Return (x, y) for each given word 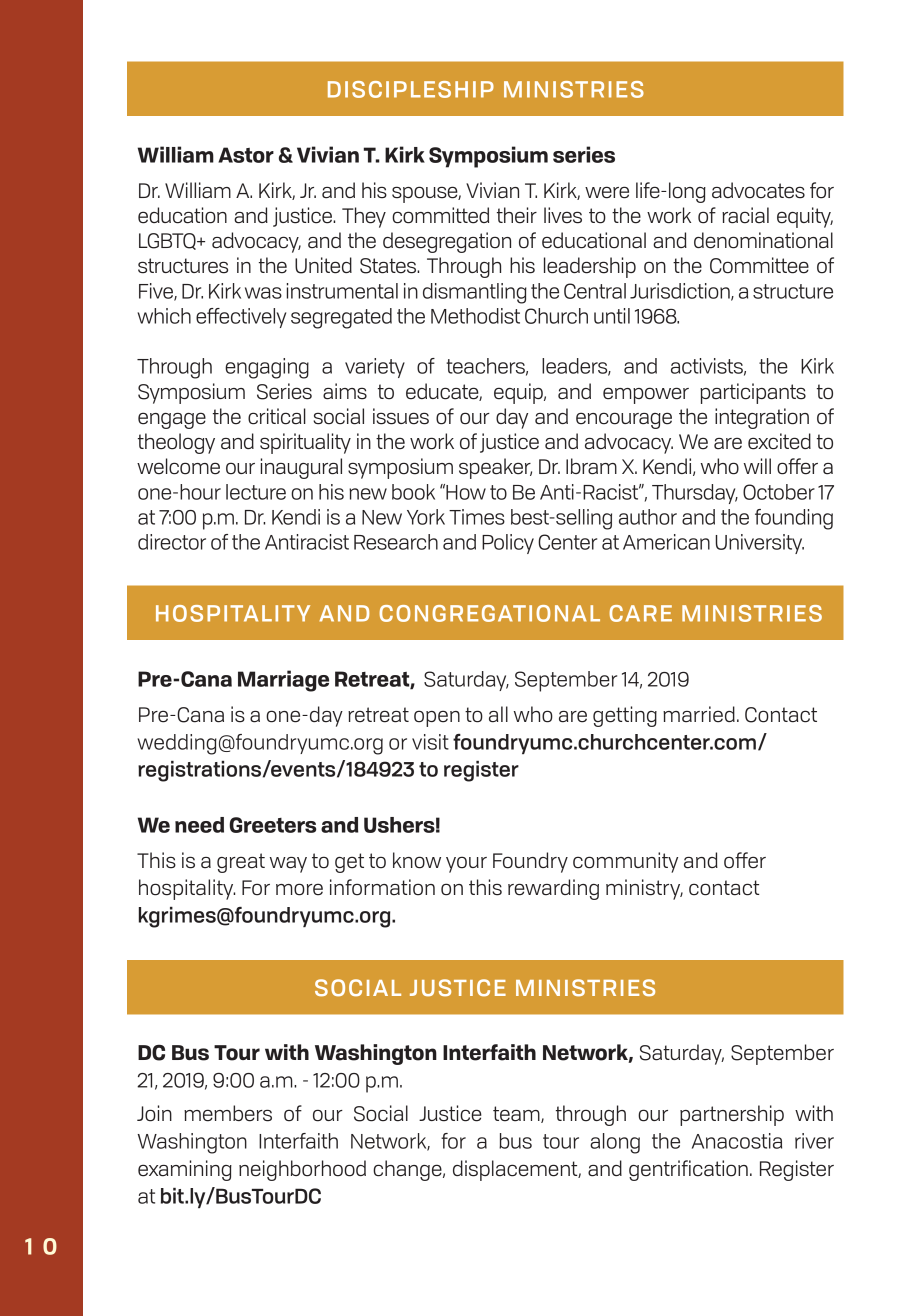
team (517, 1114)
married (699, 714)
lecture (256, 492)
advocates (758, 190)
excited (779, 441)
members (228, 1113)
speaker (495, 468)
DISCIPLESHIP (411, 89)
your (466, 864)
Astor (246, 155)
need (199, 825)
